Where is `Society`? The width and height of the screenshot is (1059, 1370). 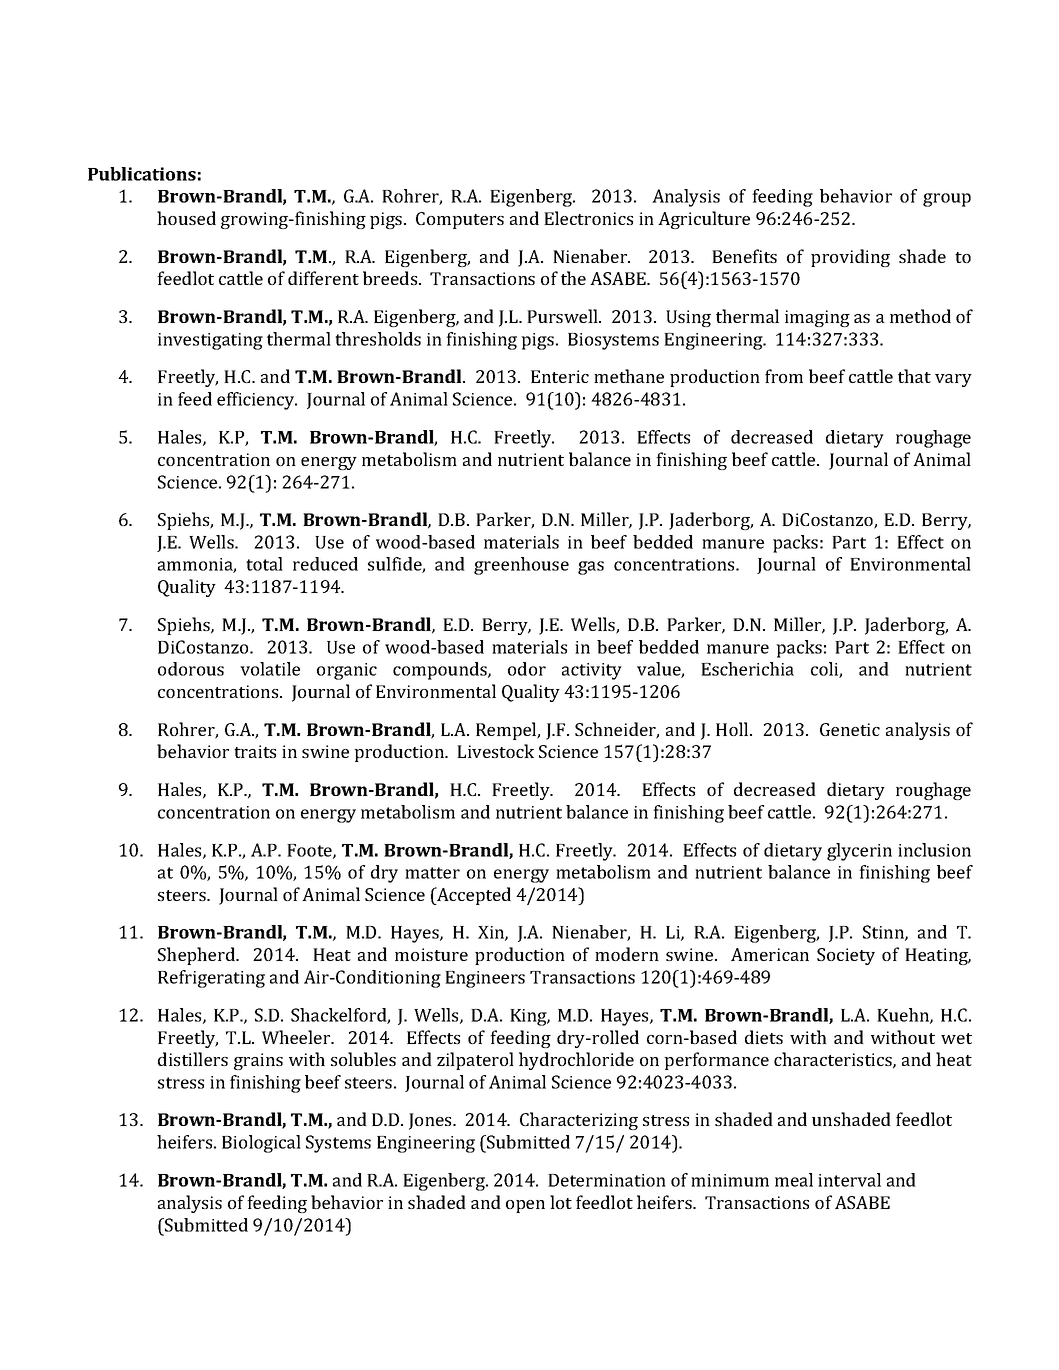 Society is located at coordinates (846, 956).
